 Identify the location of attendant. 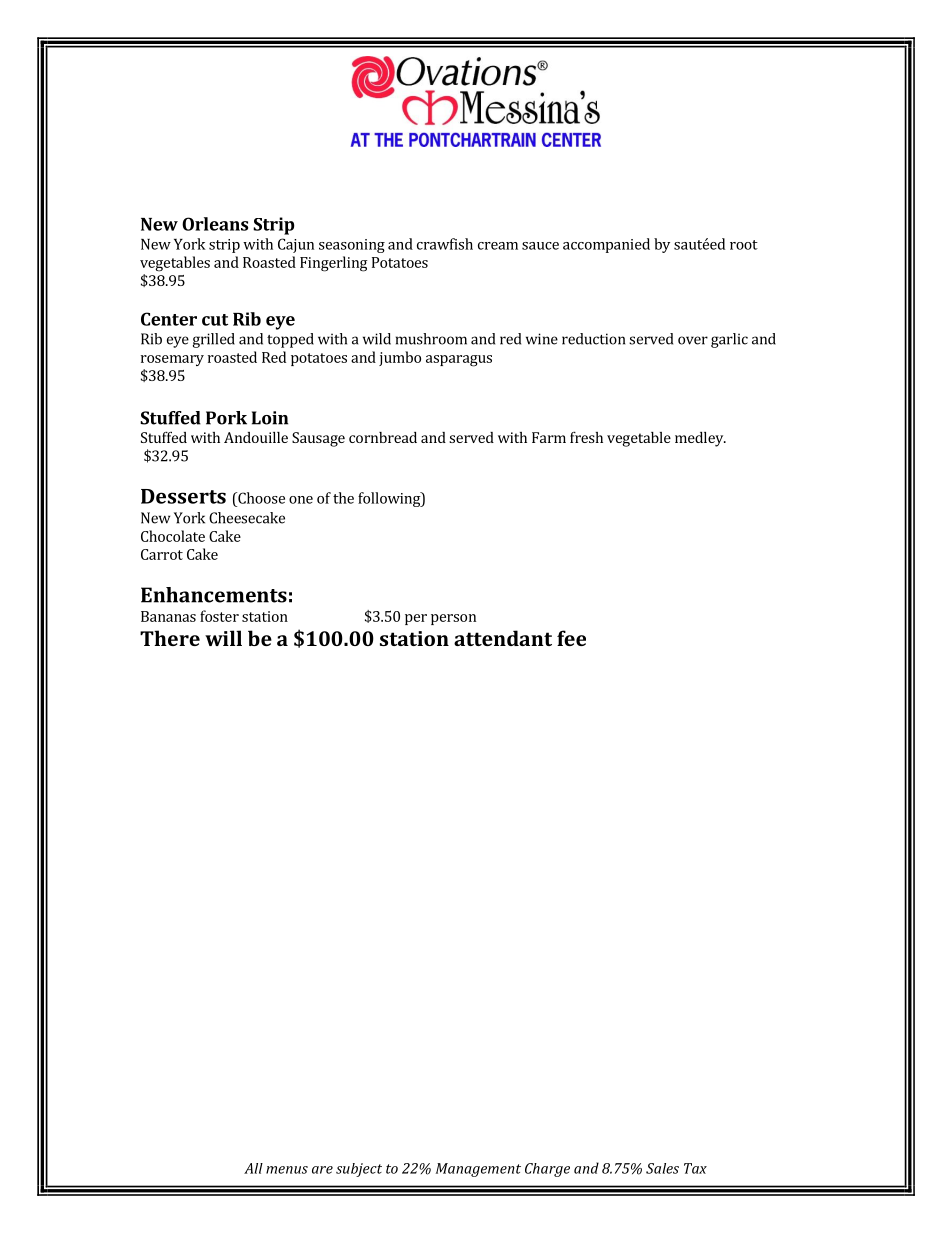
(503, 638).
